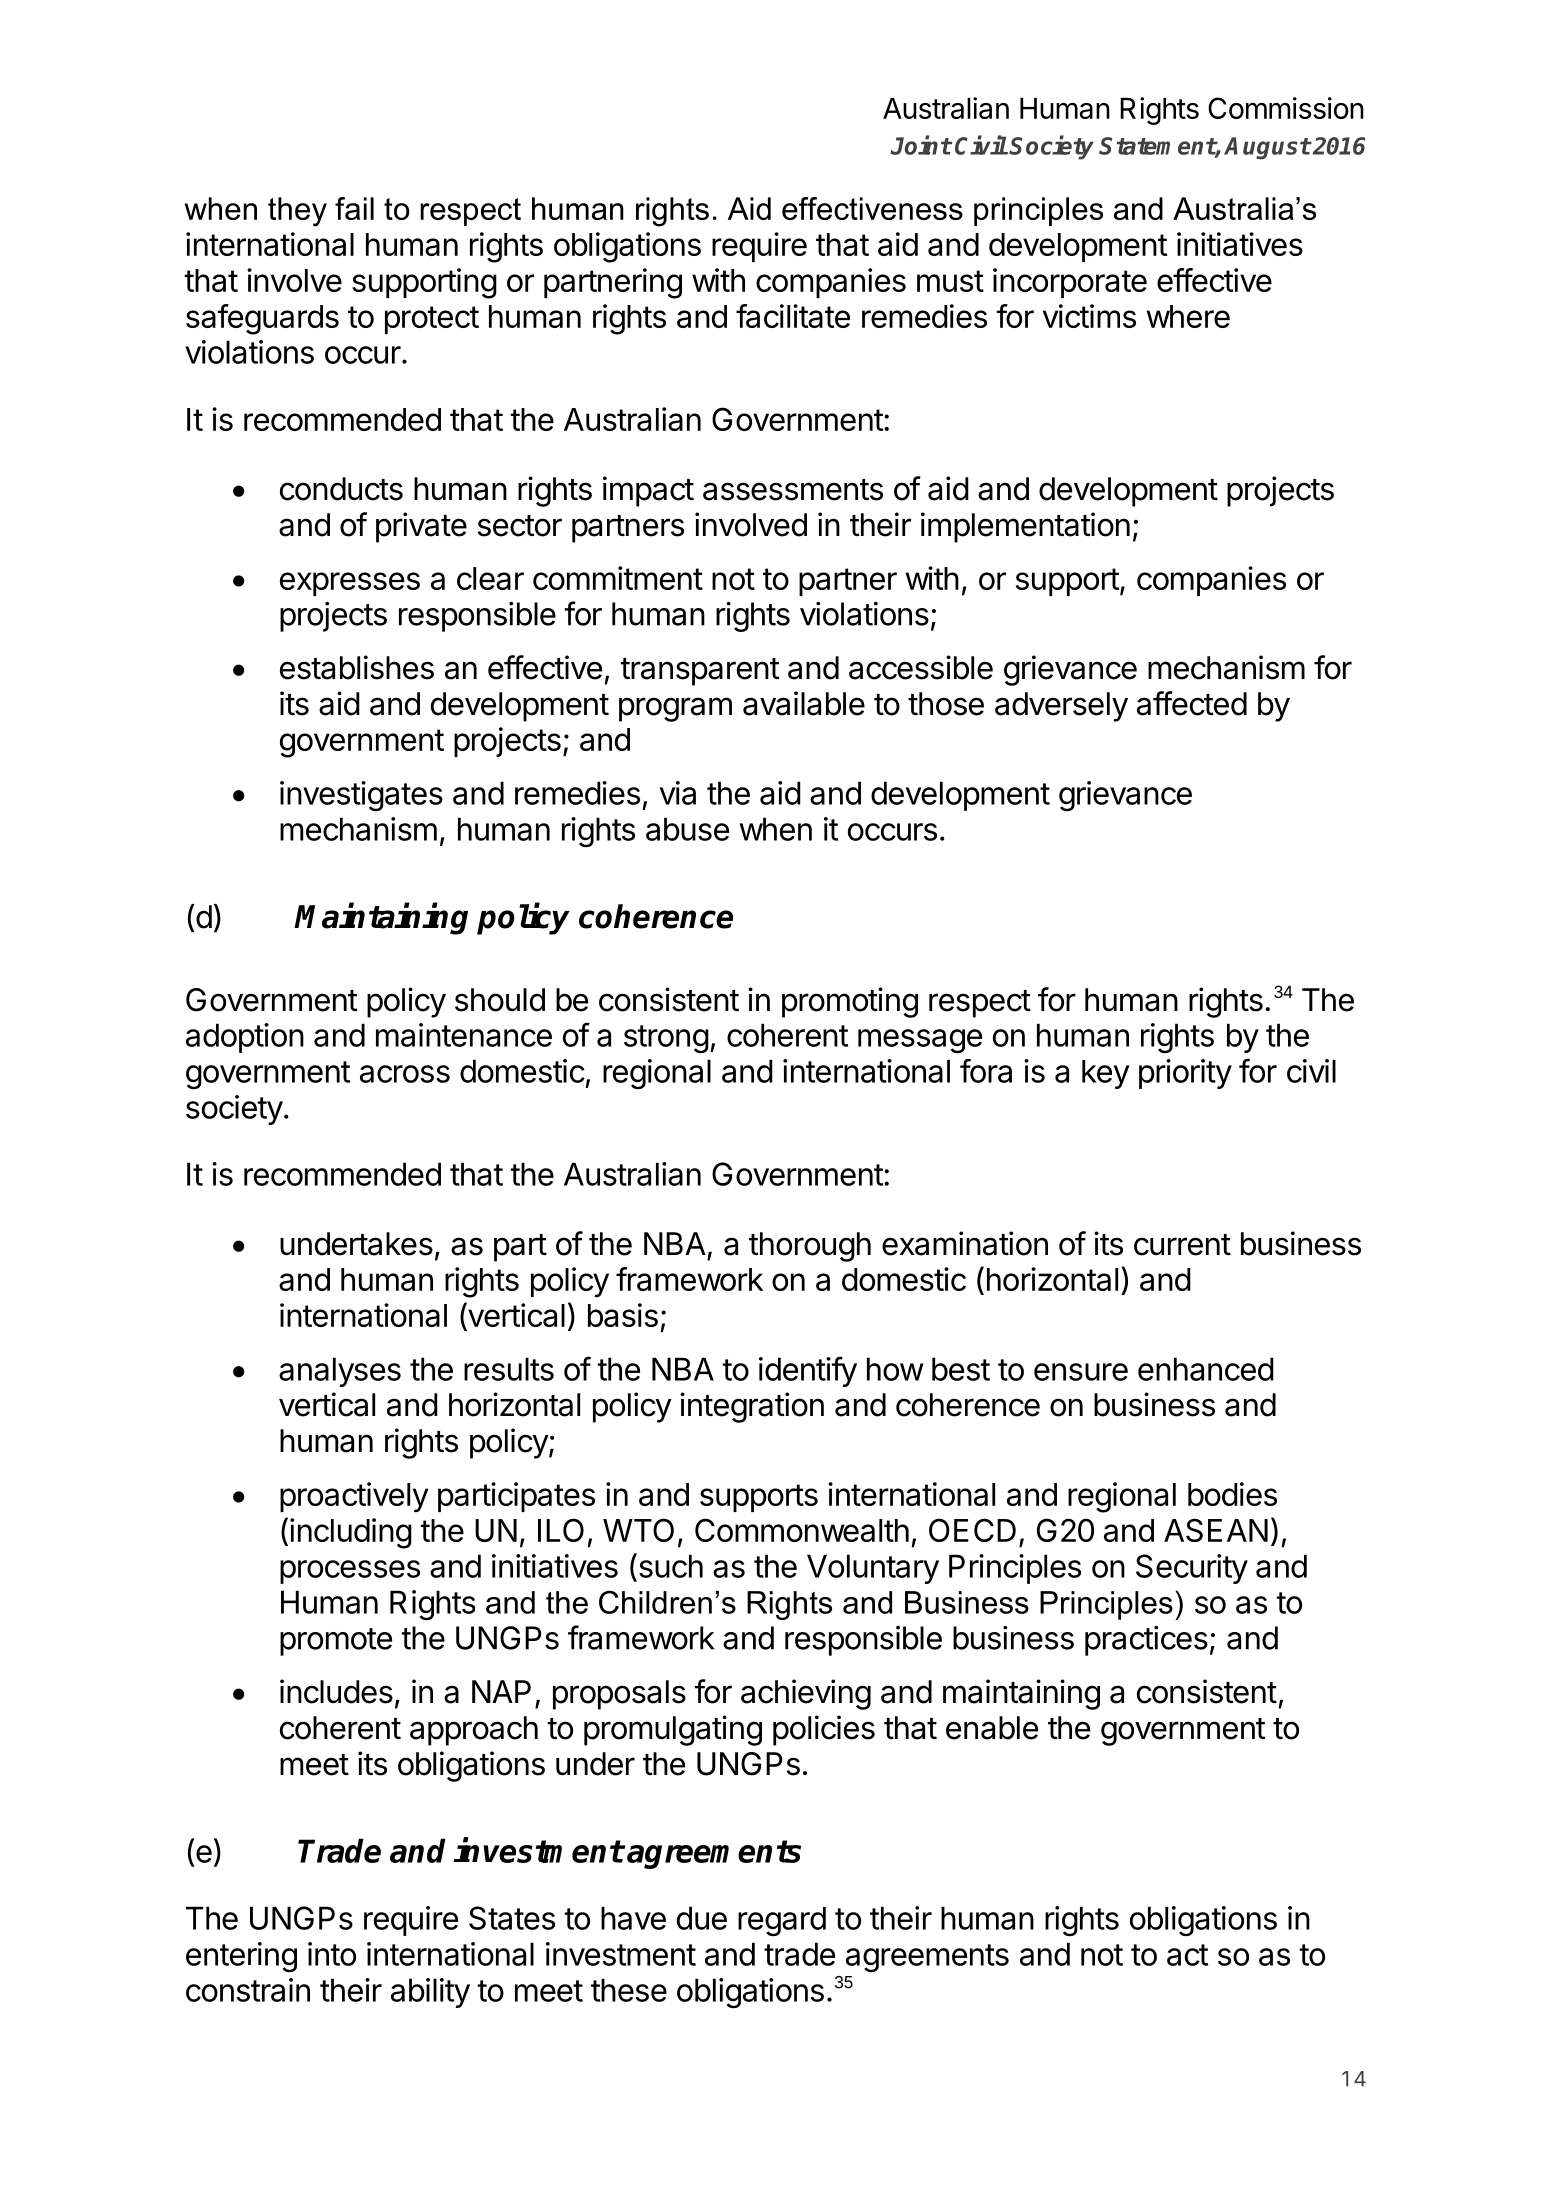 The width and height of the screenshot is (1549, 2191). I want to click on expresses, so click(350, 584).
